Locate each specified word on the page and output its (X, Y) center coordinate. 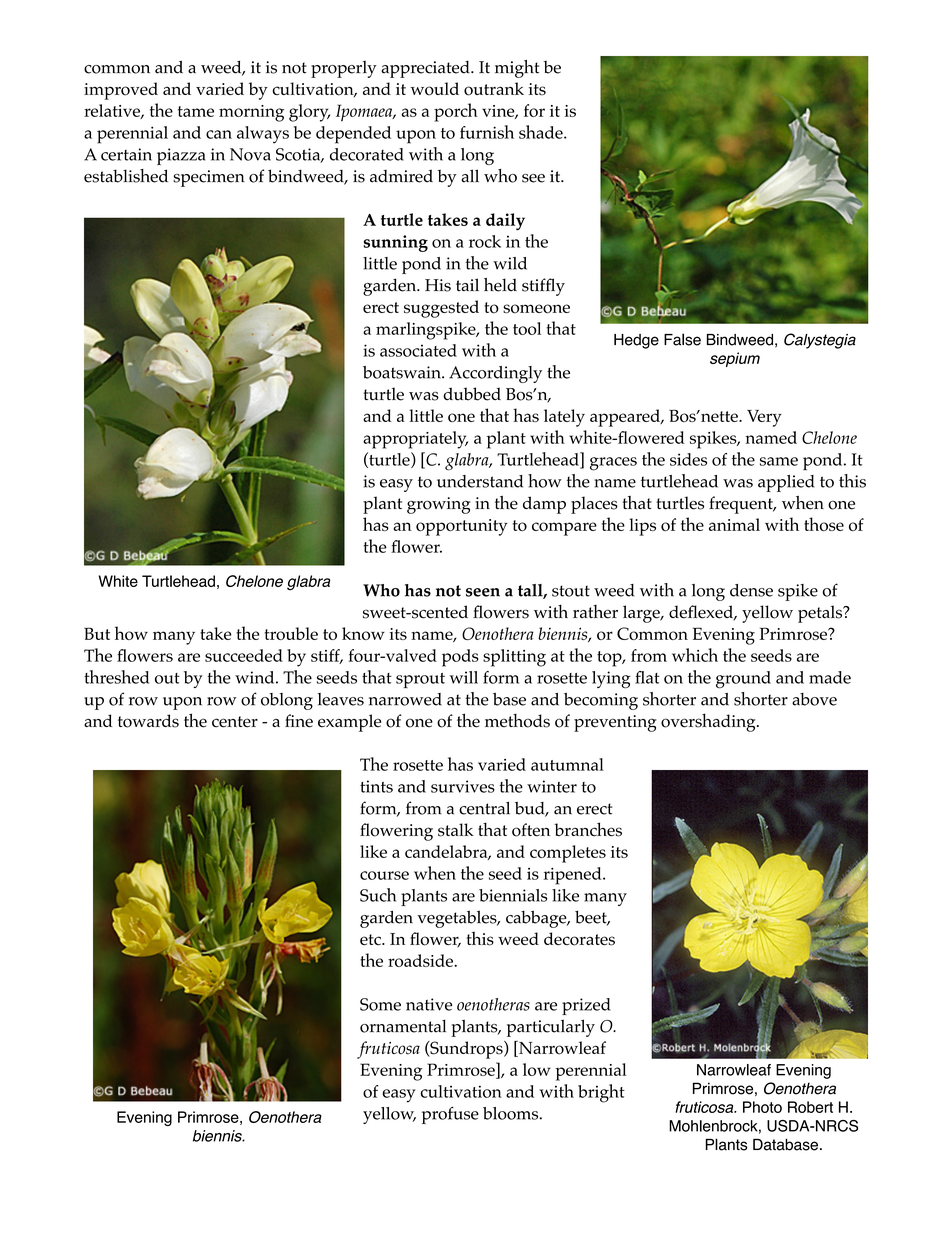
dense (751, 590)
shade (542, 132)
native (429, 1004)
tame (196, 111)
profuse (450, 1115)
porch (456, 112)
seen (483, 592)
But (97, 633)
